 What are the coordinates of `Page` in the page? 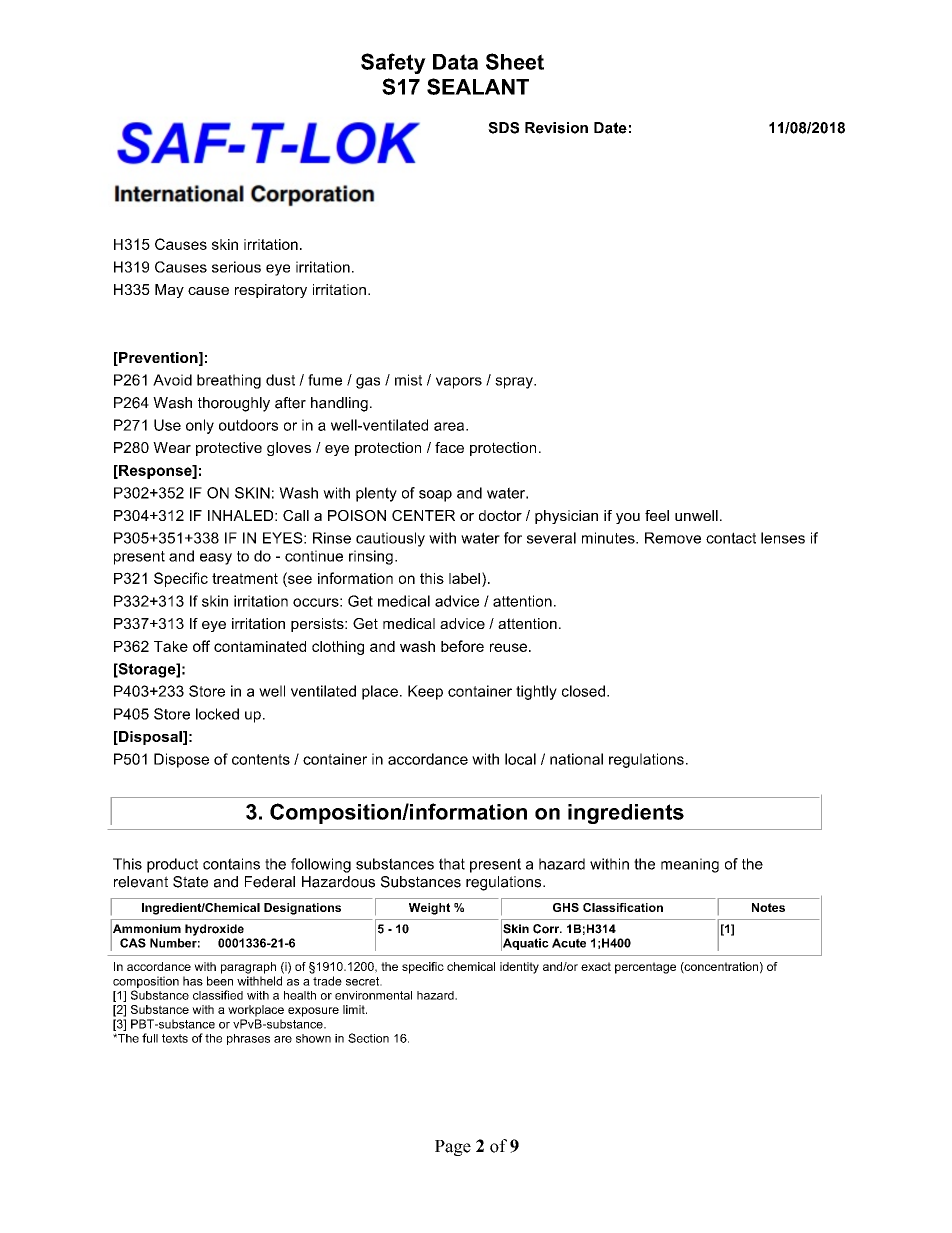 It's located at (453, 1148).
